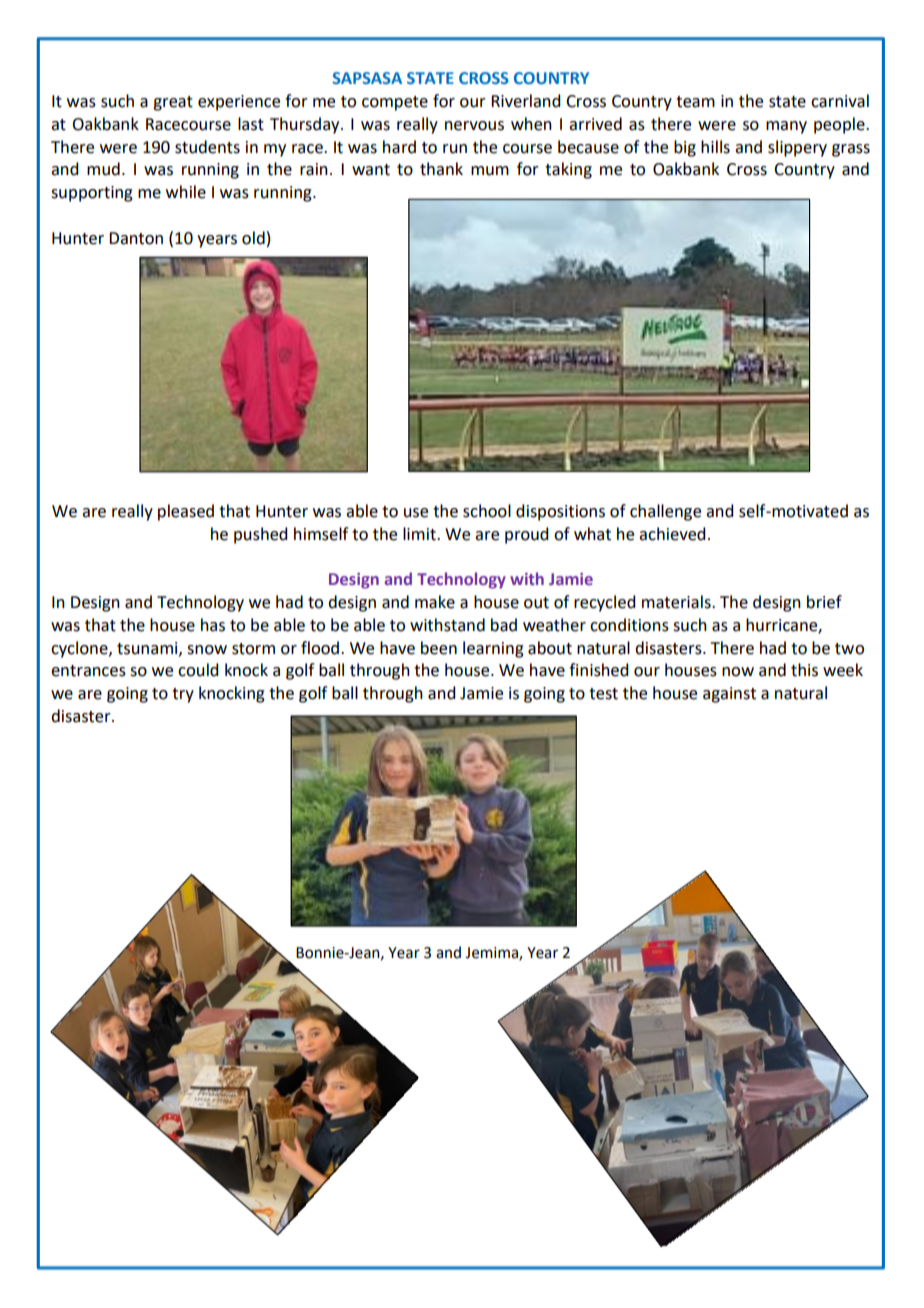  What do you see at coordinates (786, 127) in the screenshot?
I see `many` at bounding box center [786, 127].
